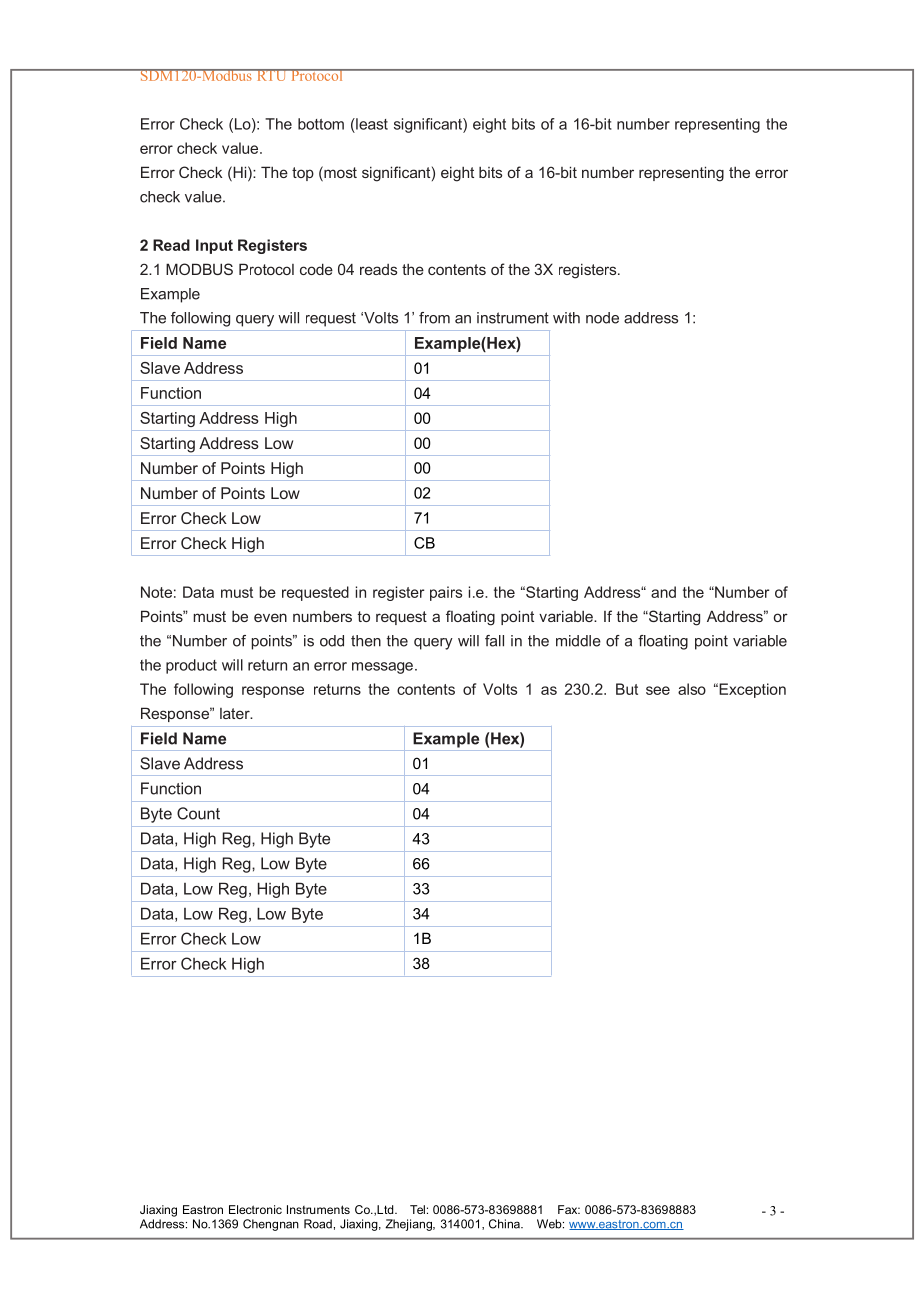  I want to click on Electronic, so click(255, 1209).
